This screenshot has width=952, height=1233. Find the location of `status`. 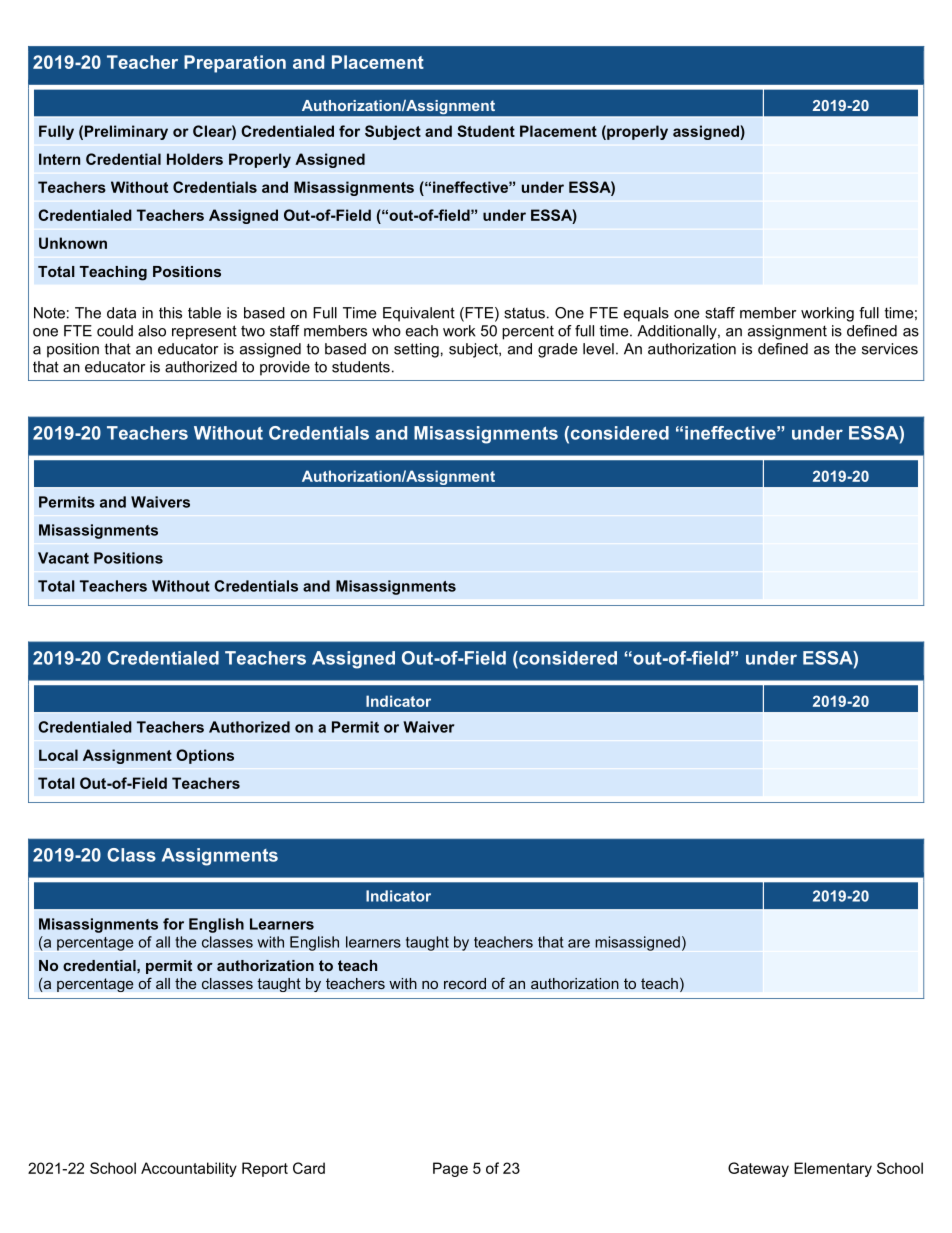

status is located at coordinates (524, 313).
